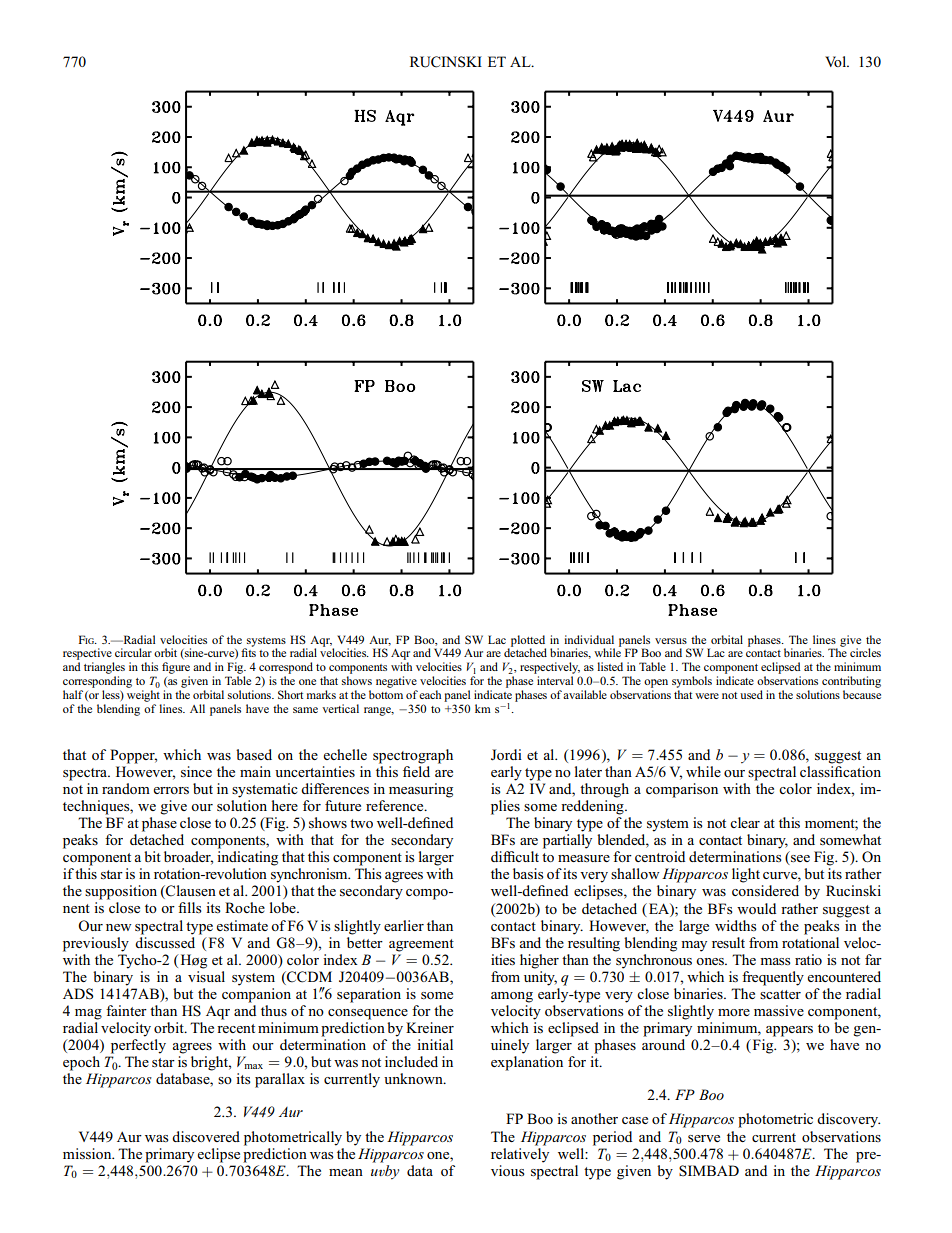 This screenshot has height=1233, width=952. Describe the element at coordinates (840, 771) in the screenshot. I see `classification` at that location.
